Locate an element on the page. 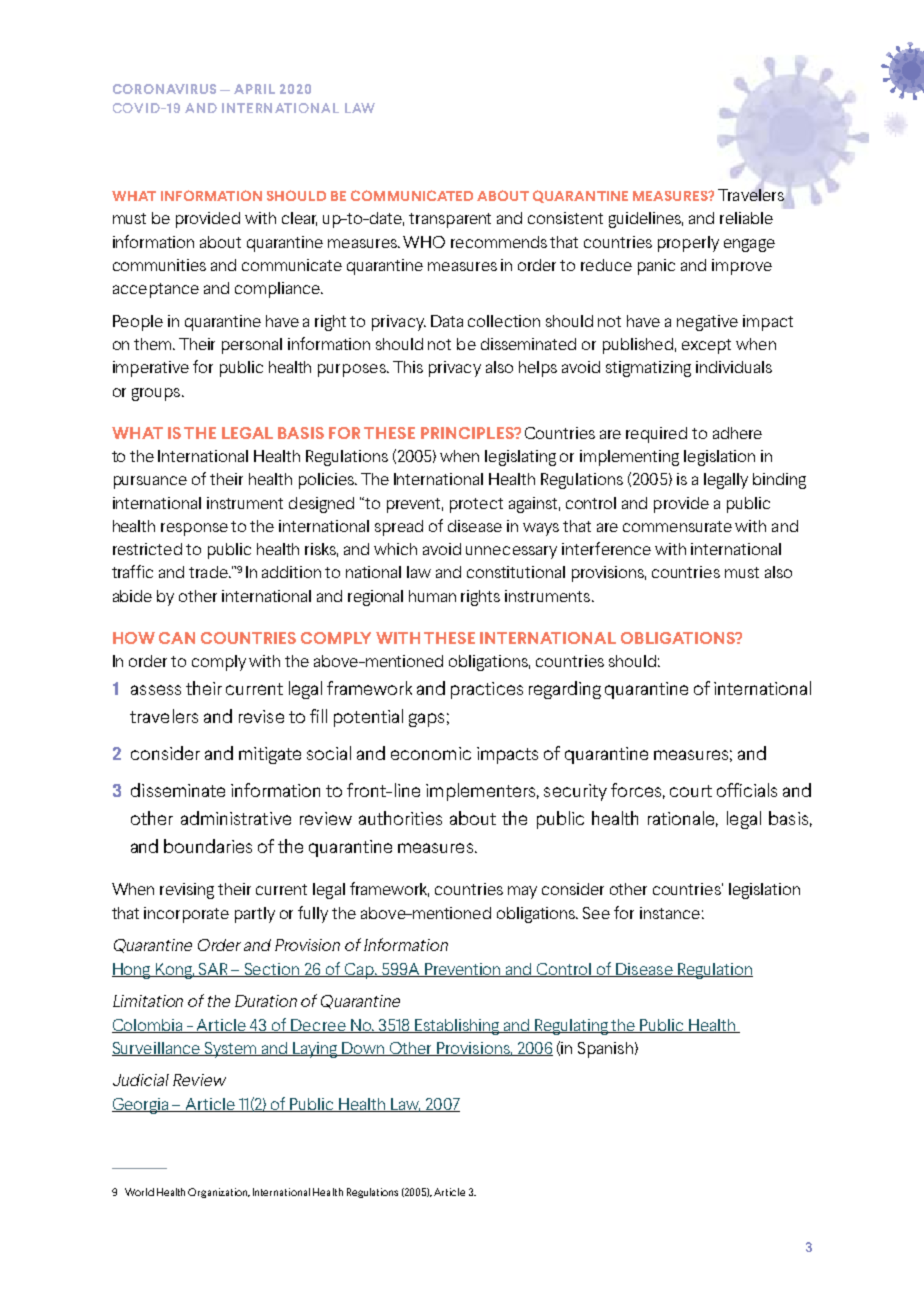  CAN is located at coordinates (177, 638).
